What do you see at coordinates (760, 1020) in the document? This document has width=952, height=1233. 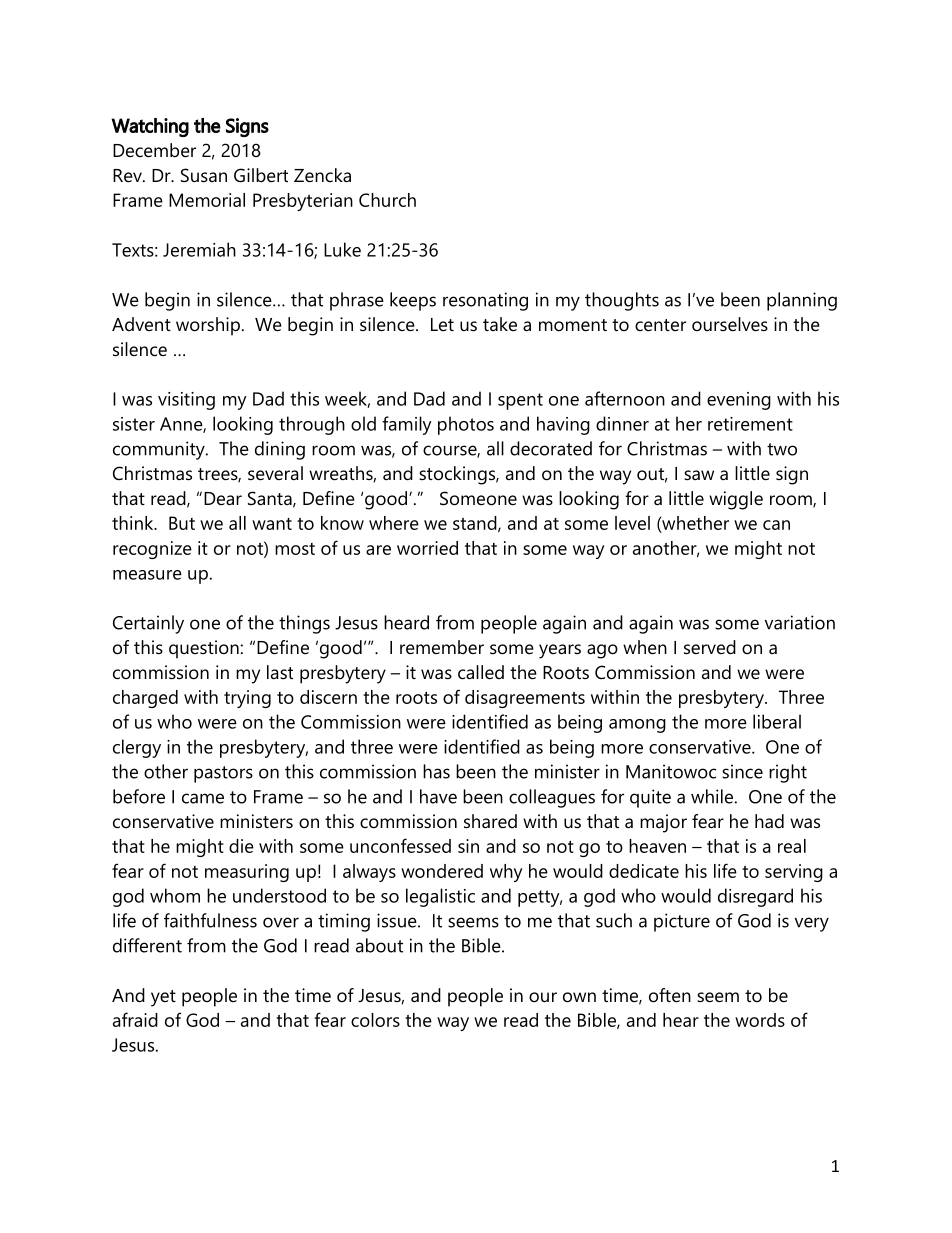 I see `words` at bounding box center [760, 1020].
